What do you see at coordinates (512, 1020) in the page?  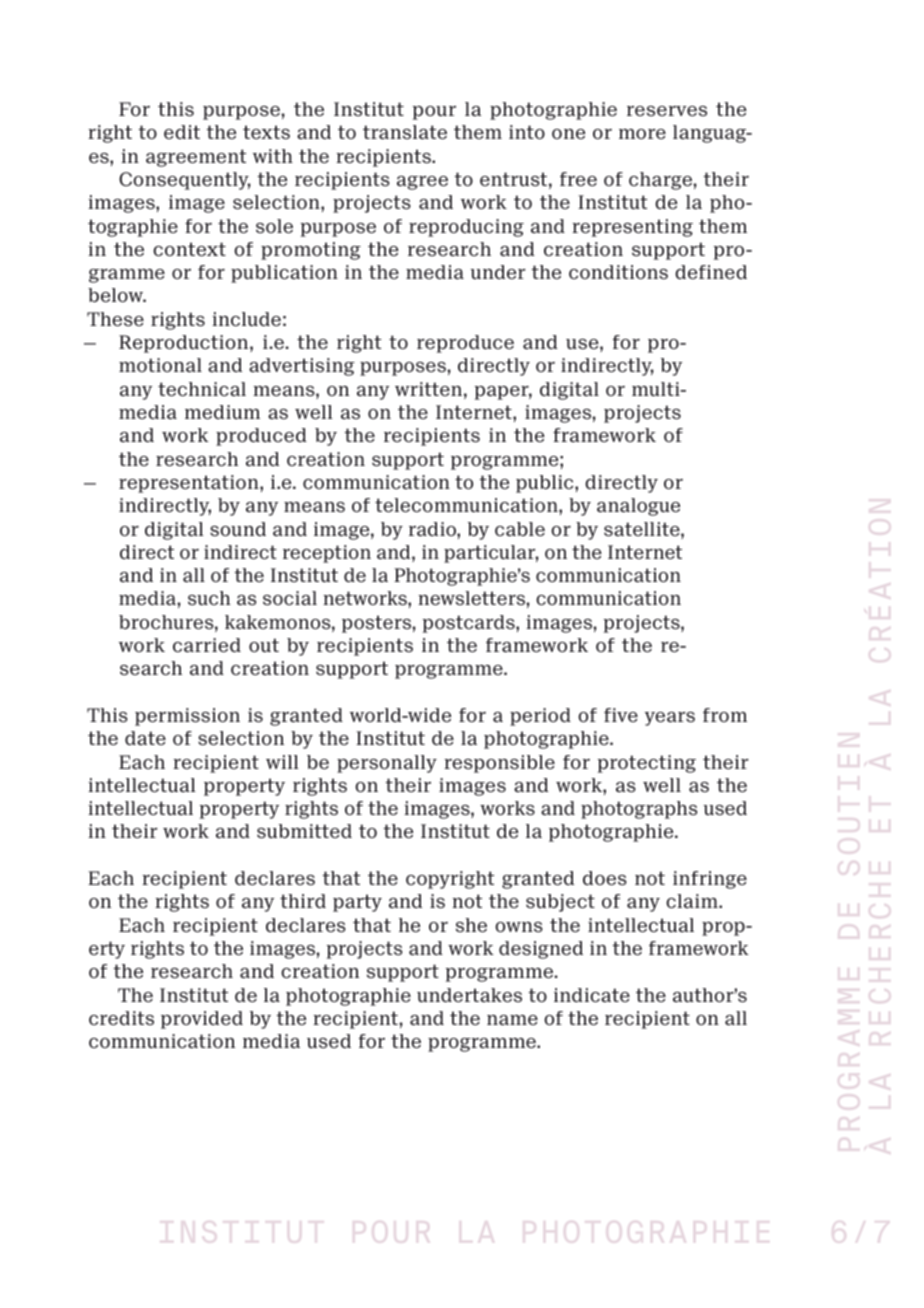 I see `name` at bounding box center [512, 1020].
